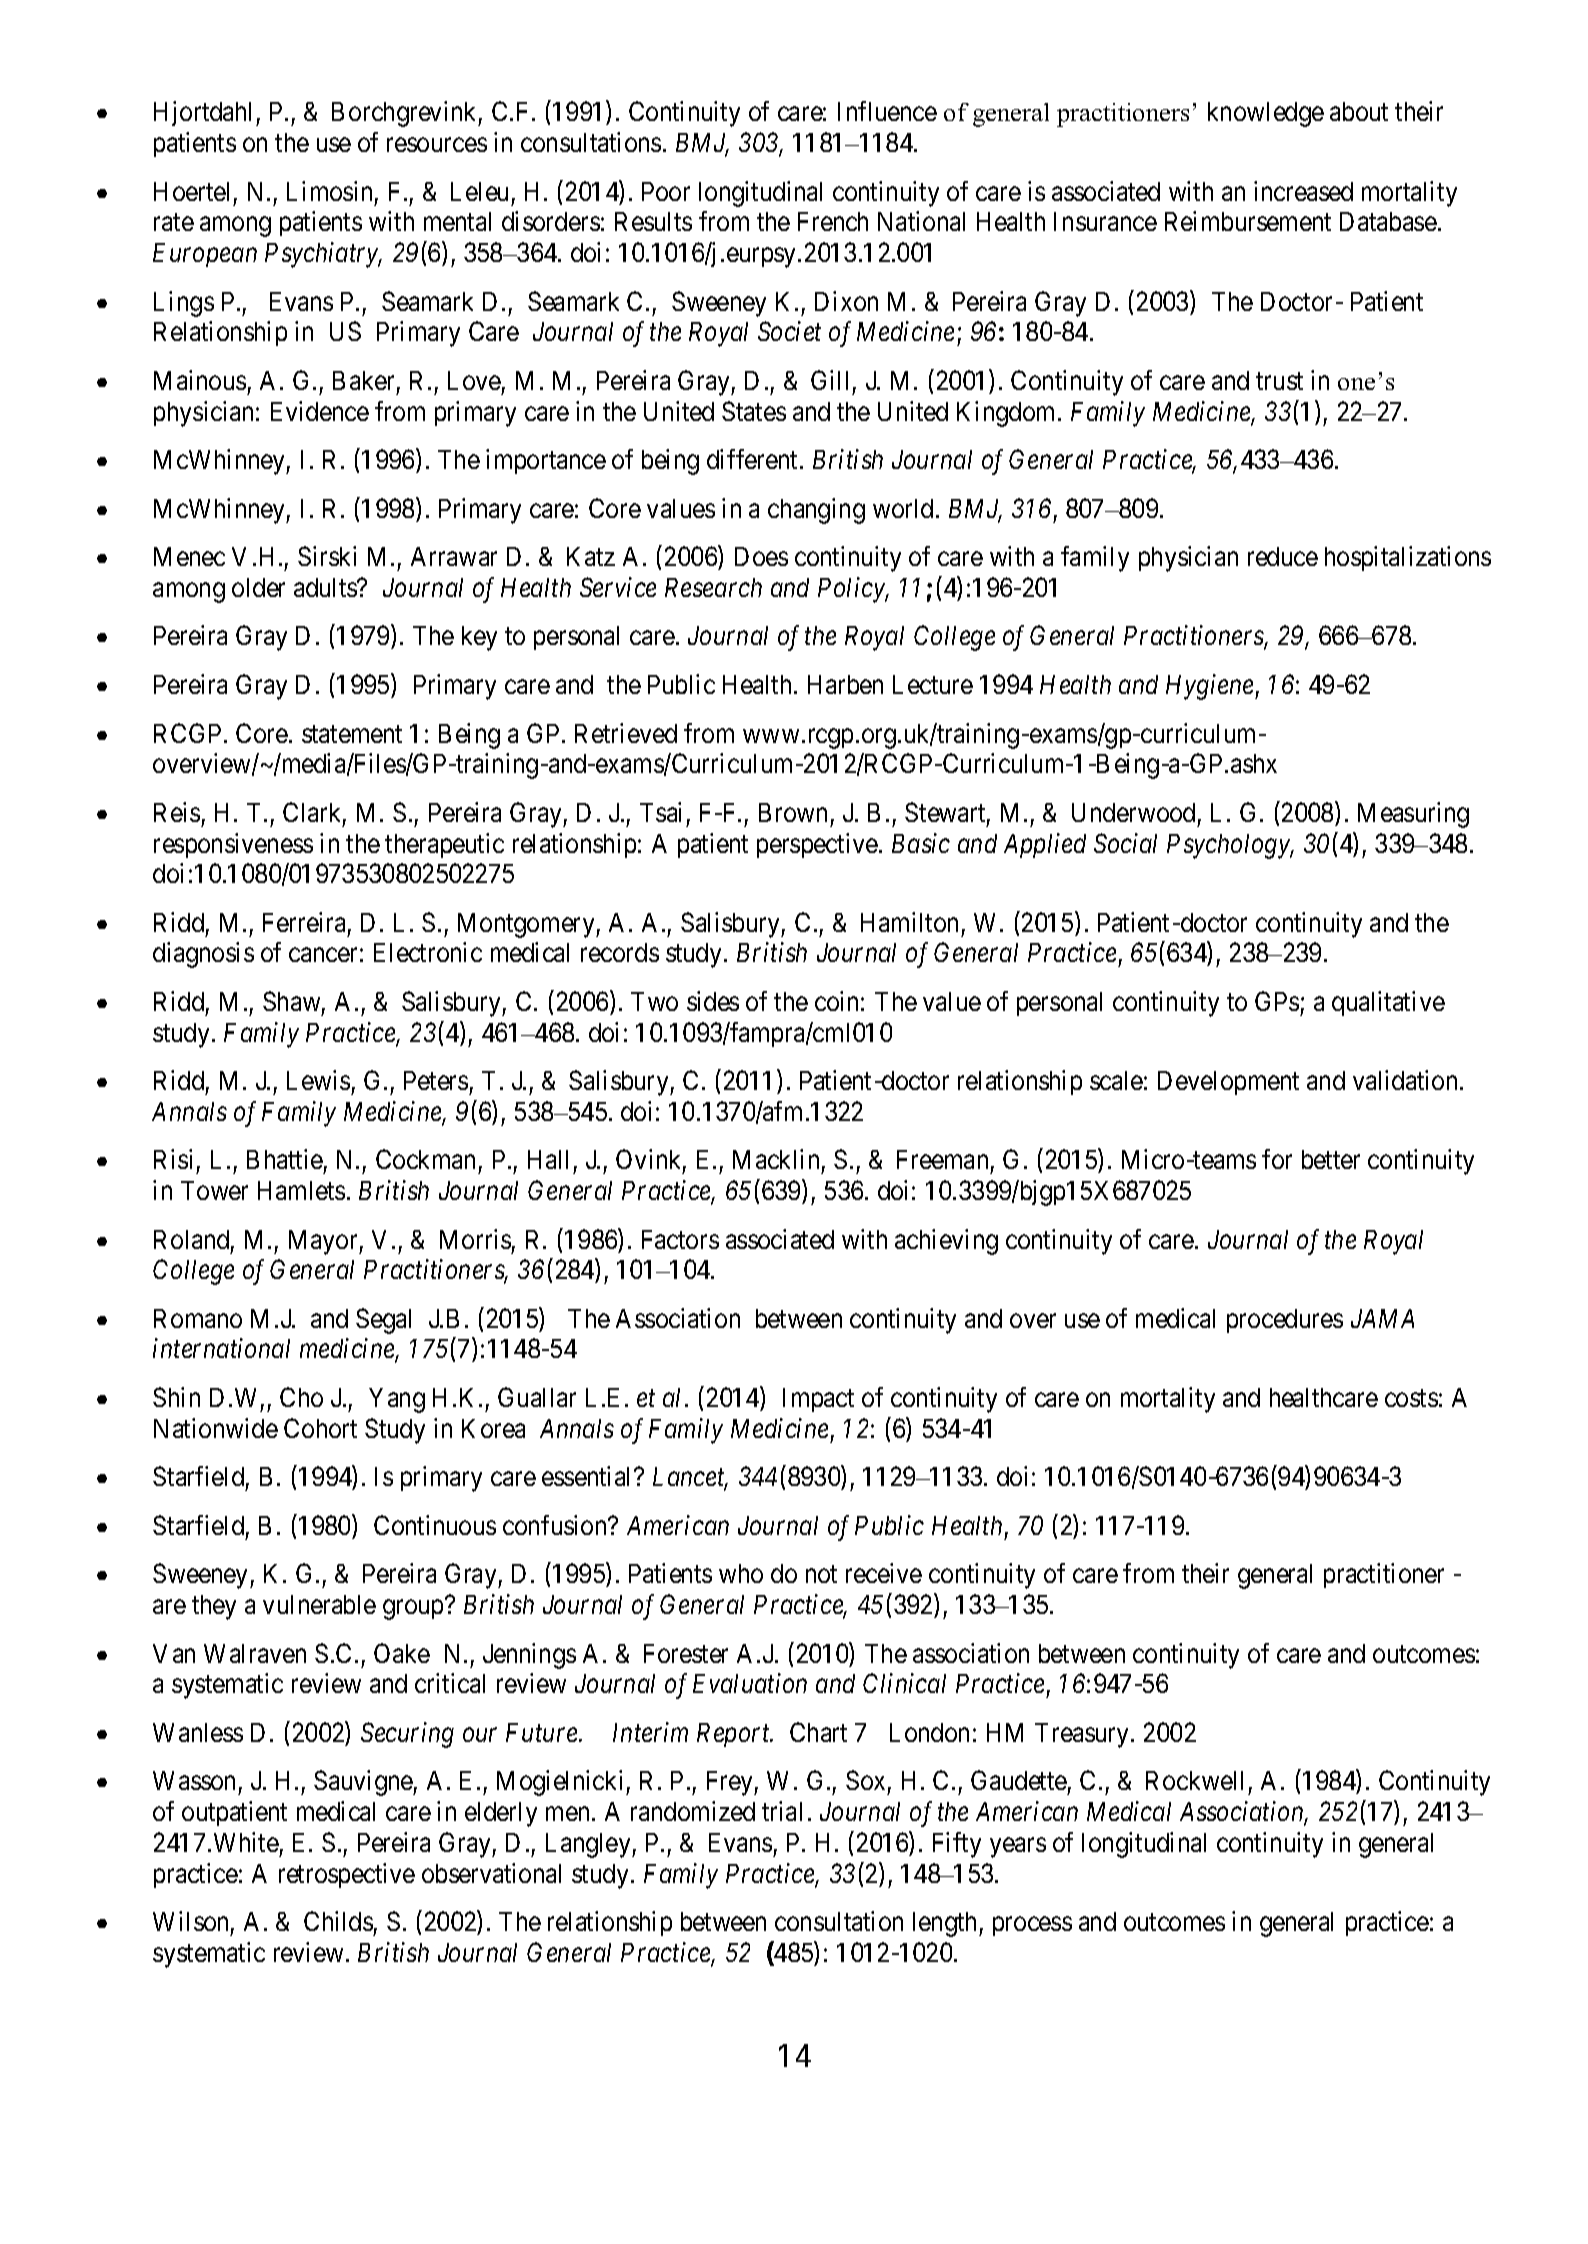  What do you see at coordinates (793, 812) in the page?
I see `Brown` at bounding box center [793, 812].
